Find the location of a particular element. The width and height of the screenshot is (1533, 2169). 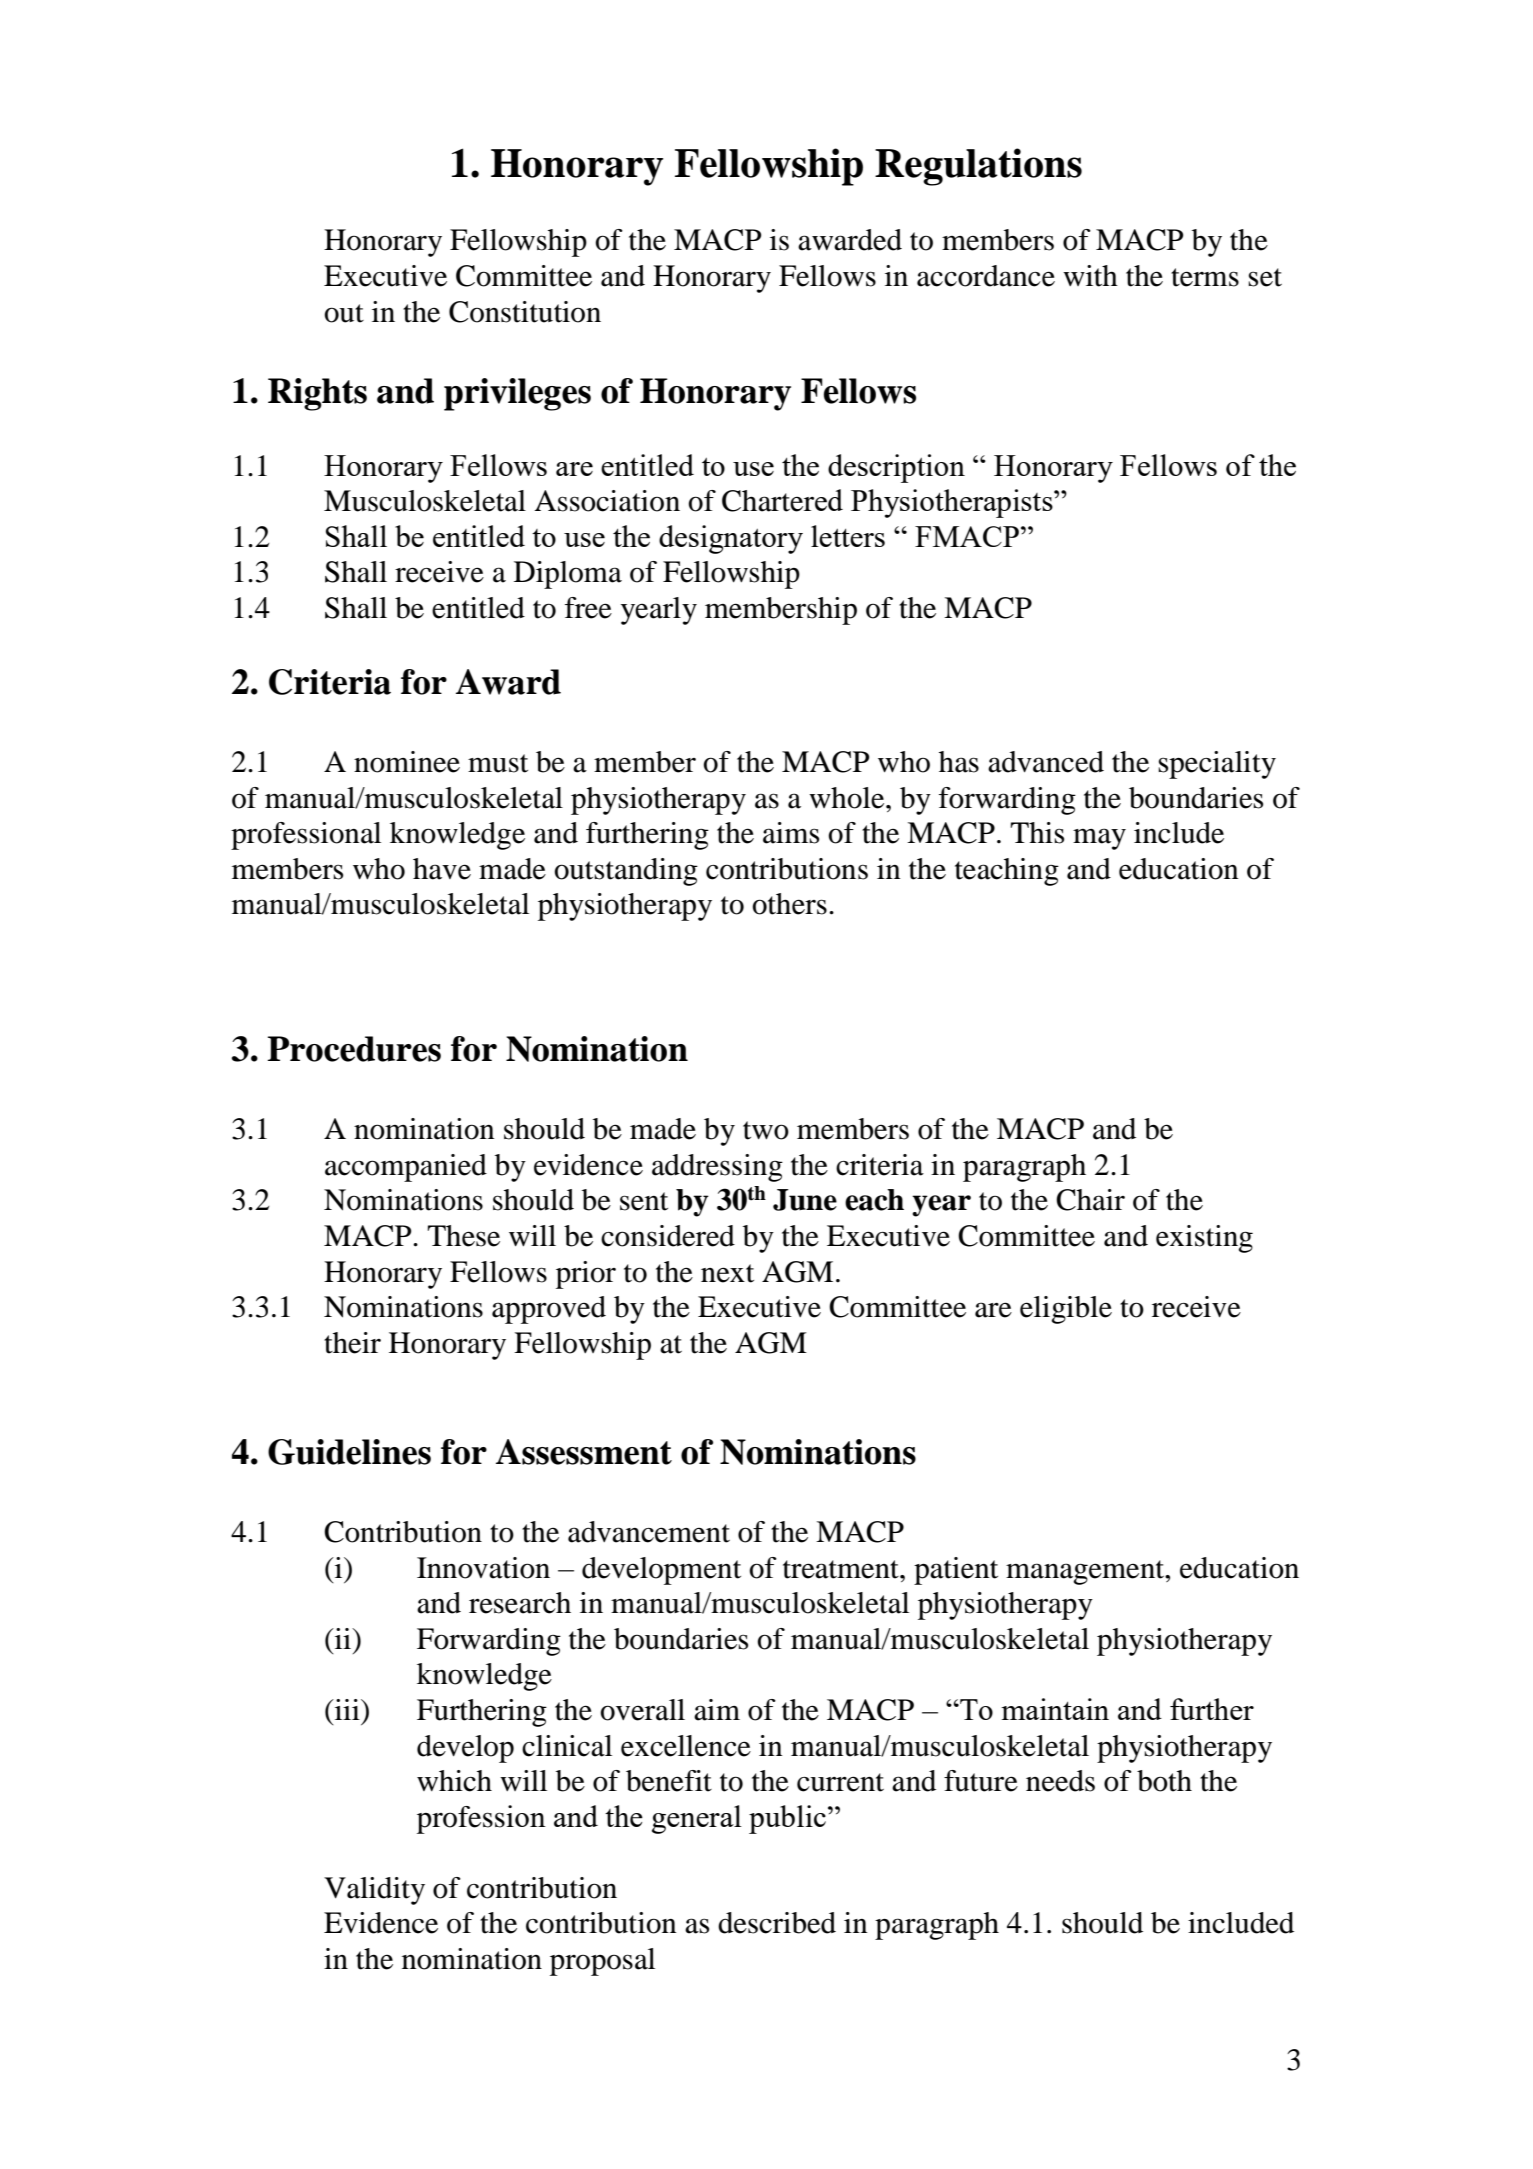

Constitution is located at coordinates (525, 312).
